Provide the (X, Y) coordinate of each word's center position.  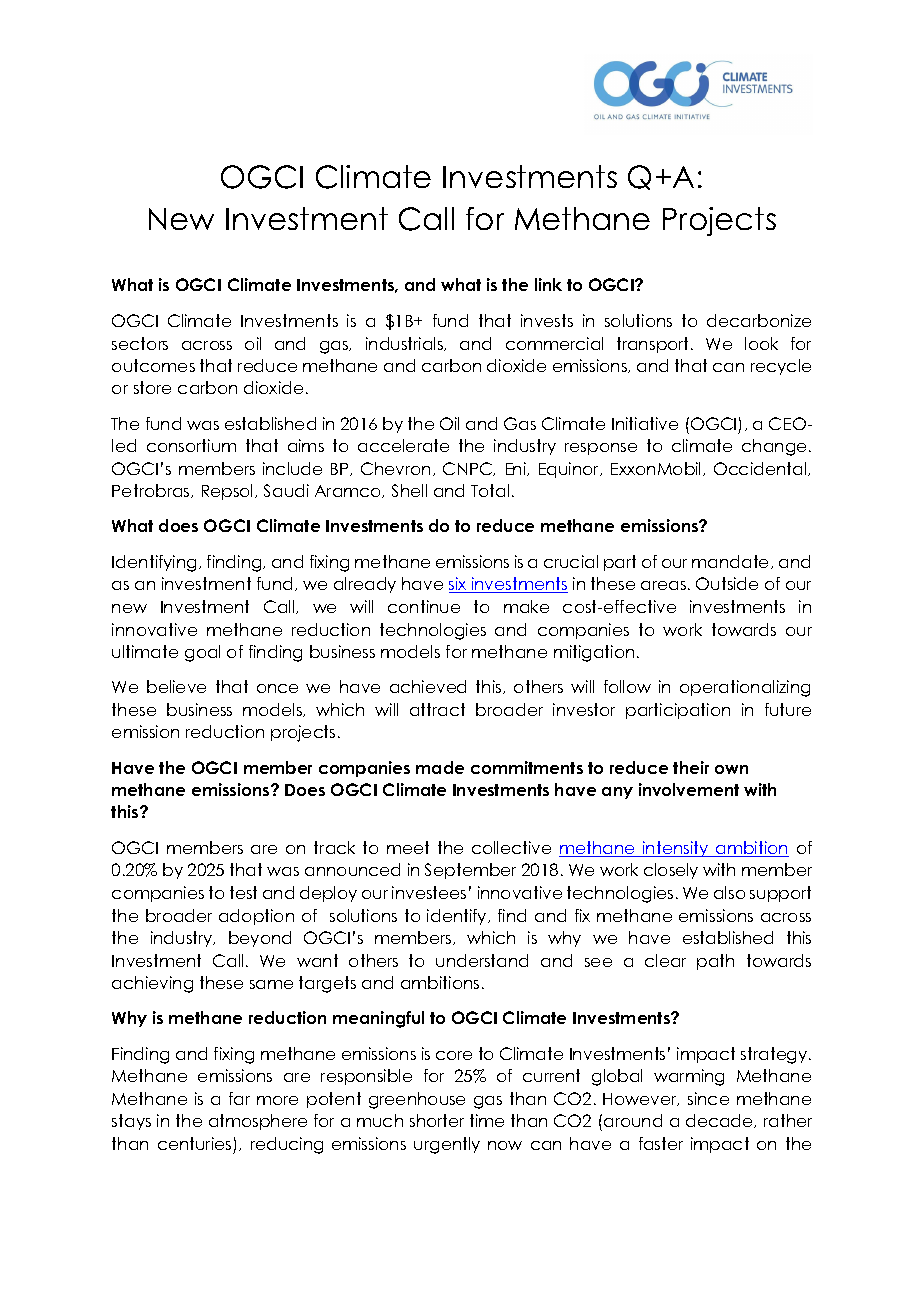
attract (437, 709)
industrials (406, 344)
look (761, 343)
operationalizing (745, 688)
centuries (194, 1143)
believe (176, 686)
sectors (140, 343)
